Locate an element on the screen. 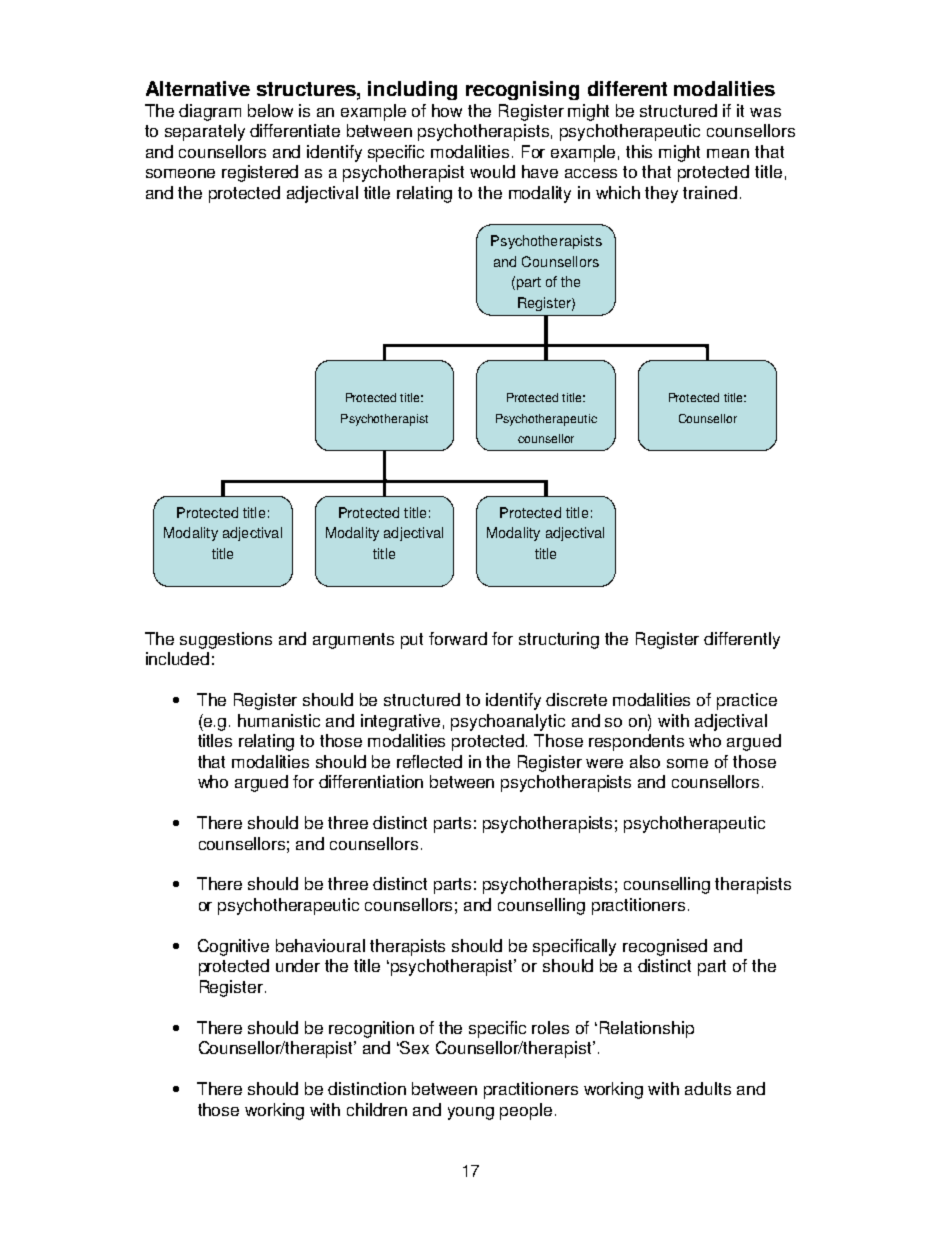 Image resolution: width=952 pixels, height=1233 pixels. forward is located at coordinates (458, 638).
